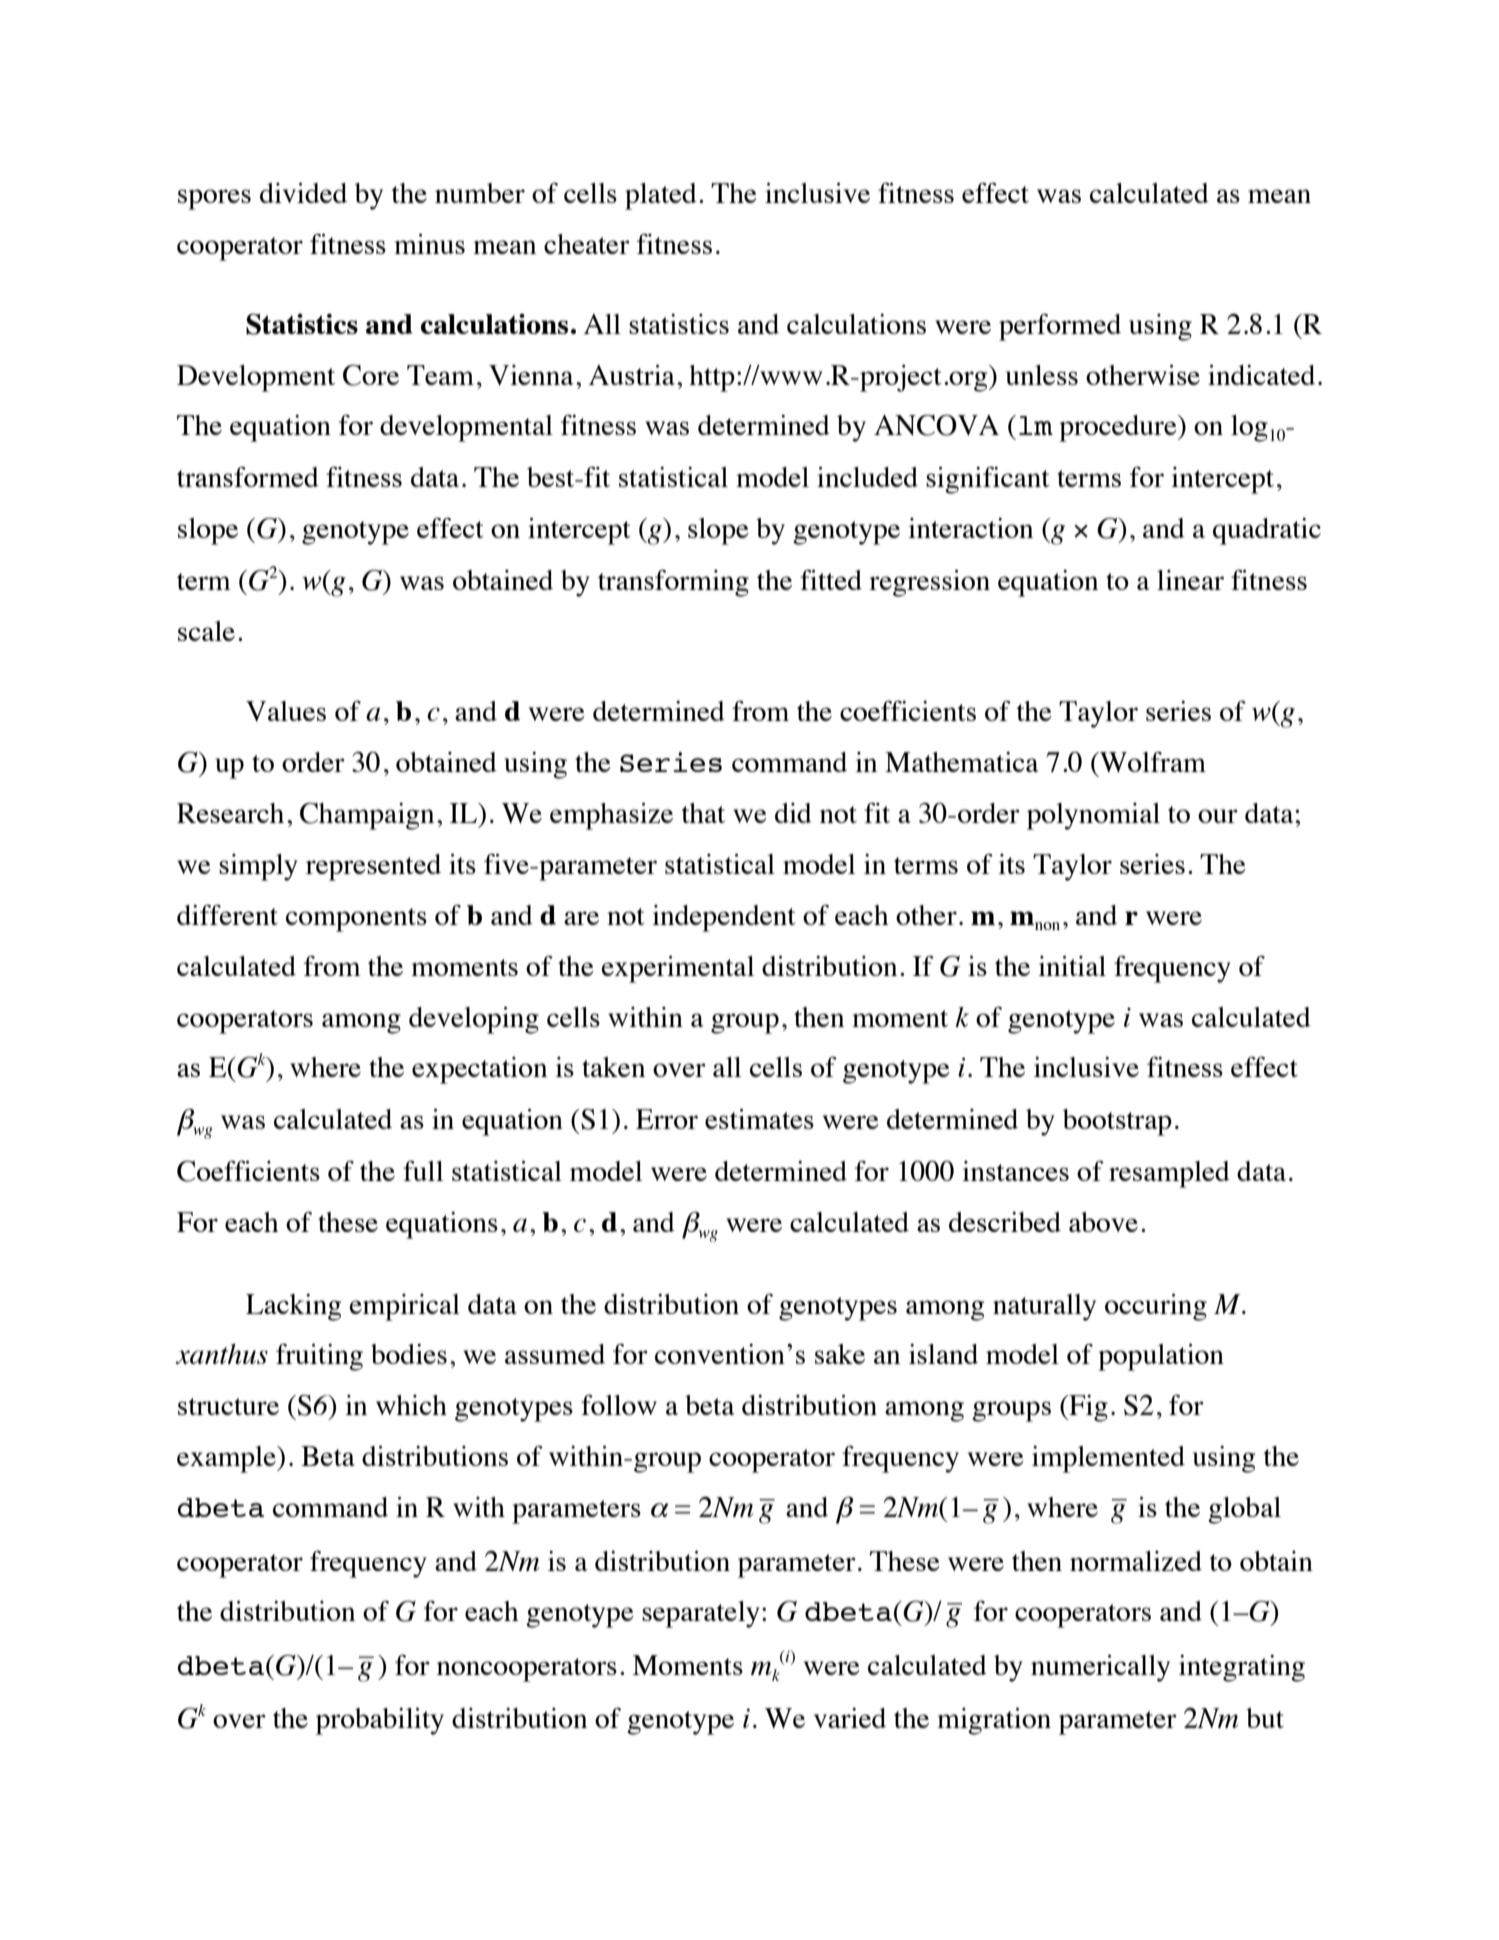 Image resolution: width=1499 pixels, height=1940 pixels. I want to click on plated, so click(661, 196).
